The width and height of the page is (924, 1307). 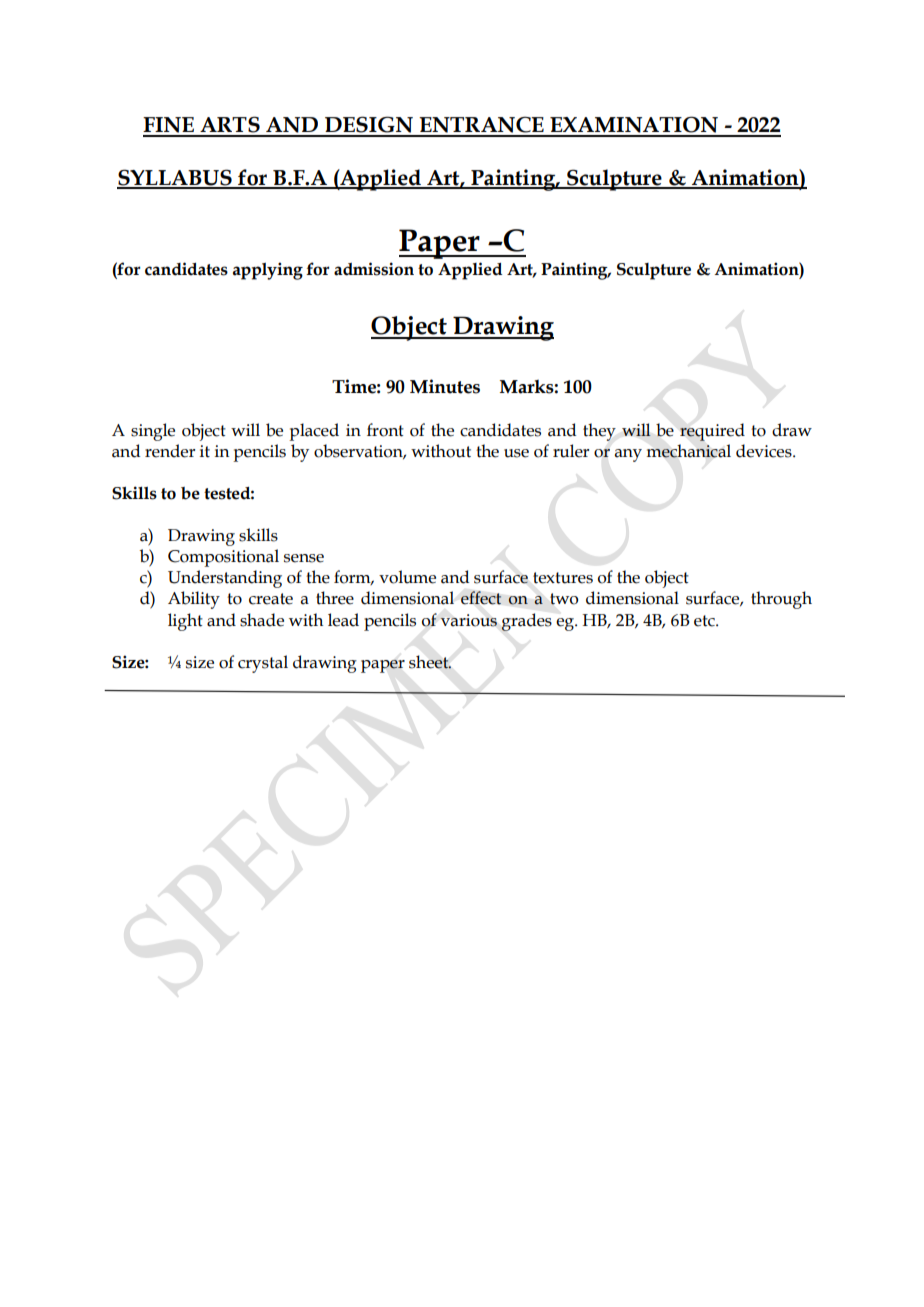 I want to click on various, so click(x=468, y=620).
